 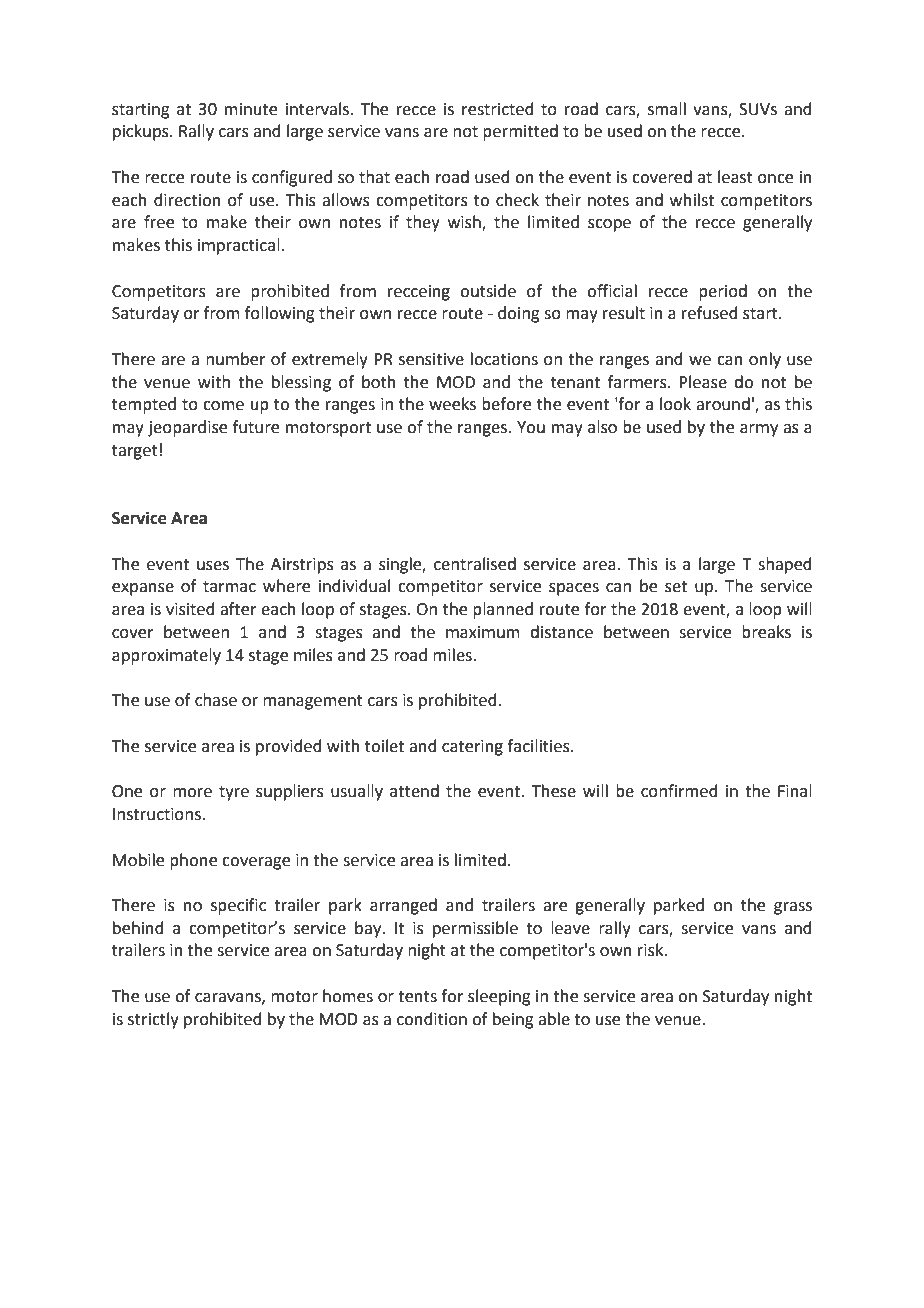 What do you see at coordinates (216, 700) in the image?
I see `chase` at bounding box center [216, 700].
